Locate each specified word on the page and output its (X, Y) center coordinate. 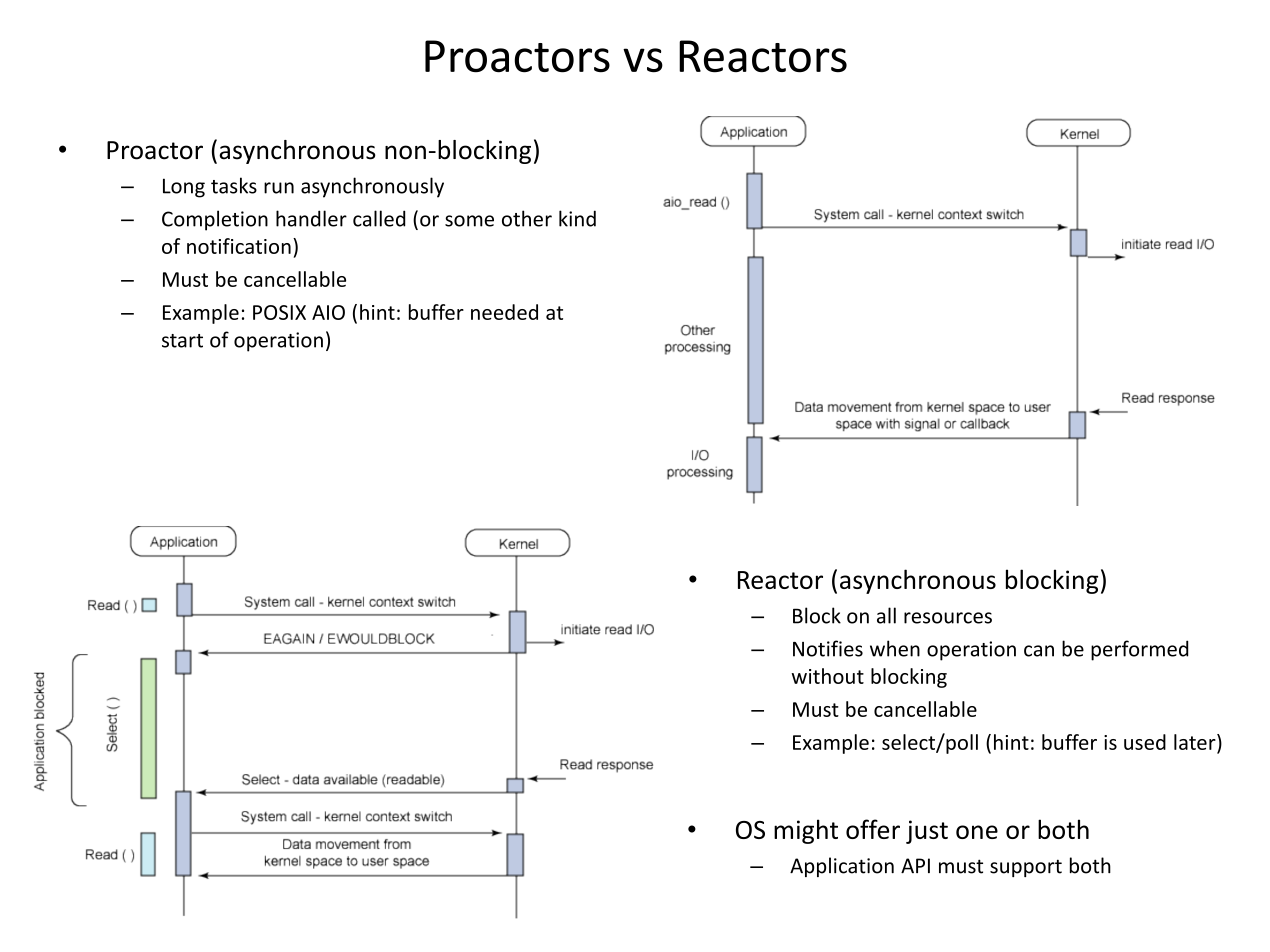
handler (311, 218)
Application (842, 867)
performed (1139, 650)
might (806, 831)
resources (948, 618)
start (182, 341)
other (527, 218)
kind (577, 218)
